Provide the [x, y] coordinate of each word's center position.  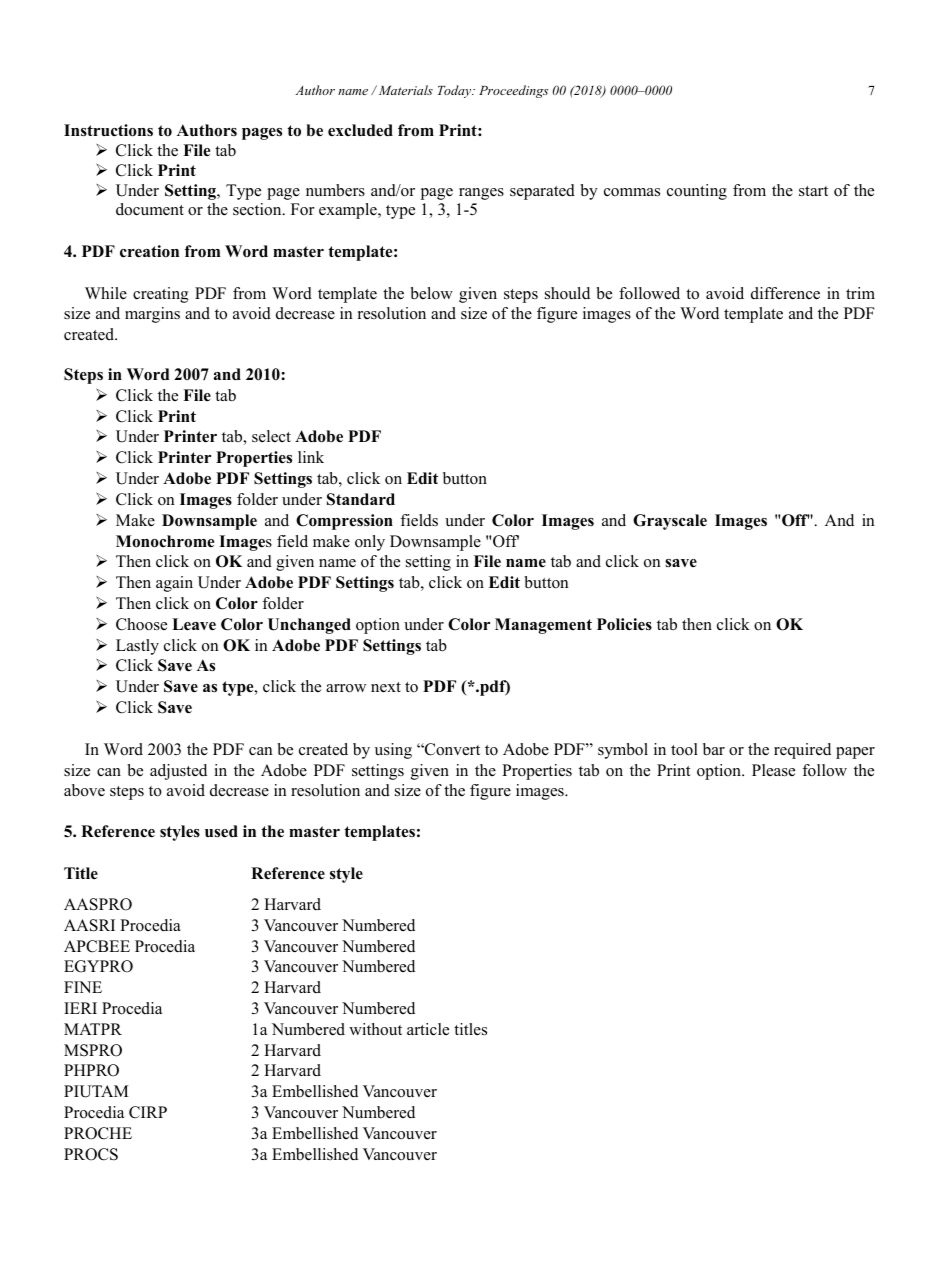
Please [773, 770]
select [271, 436]
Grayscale [670, 522]
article [428, 1029]
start [813, 191]
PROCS [91, 1154]
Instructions [108, 130]
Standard [361, 499]
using [393, 751]
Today [456, 91]
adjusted [178, 772]
